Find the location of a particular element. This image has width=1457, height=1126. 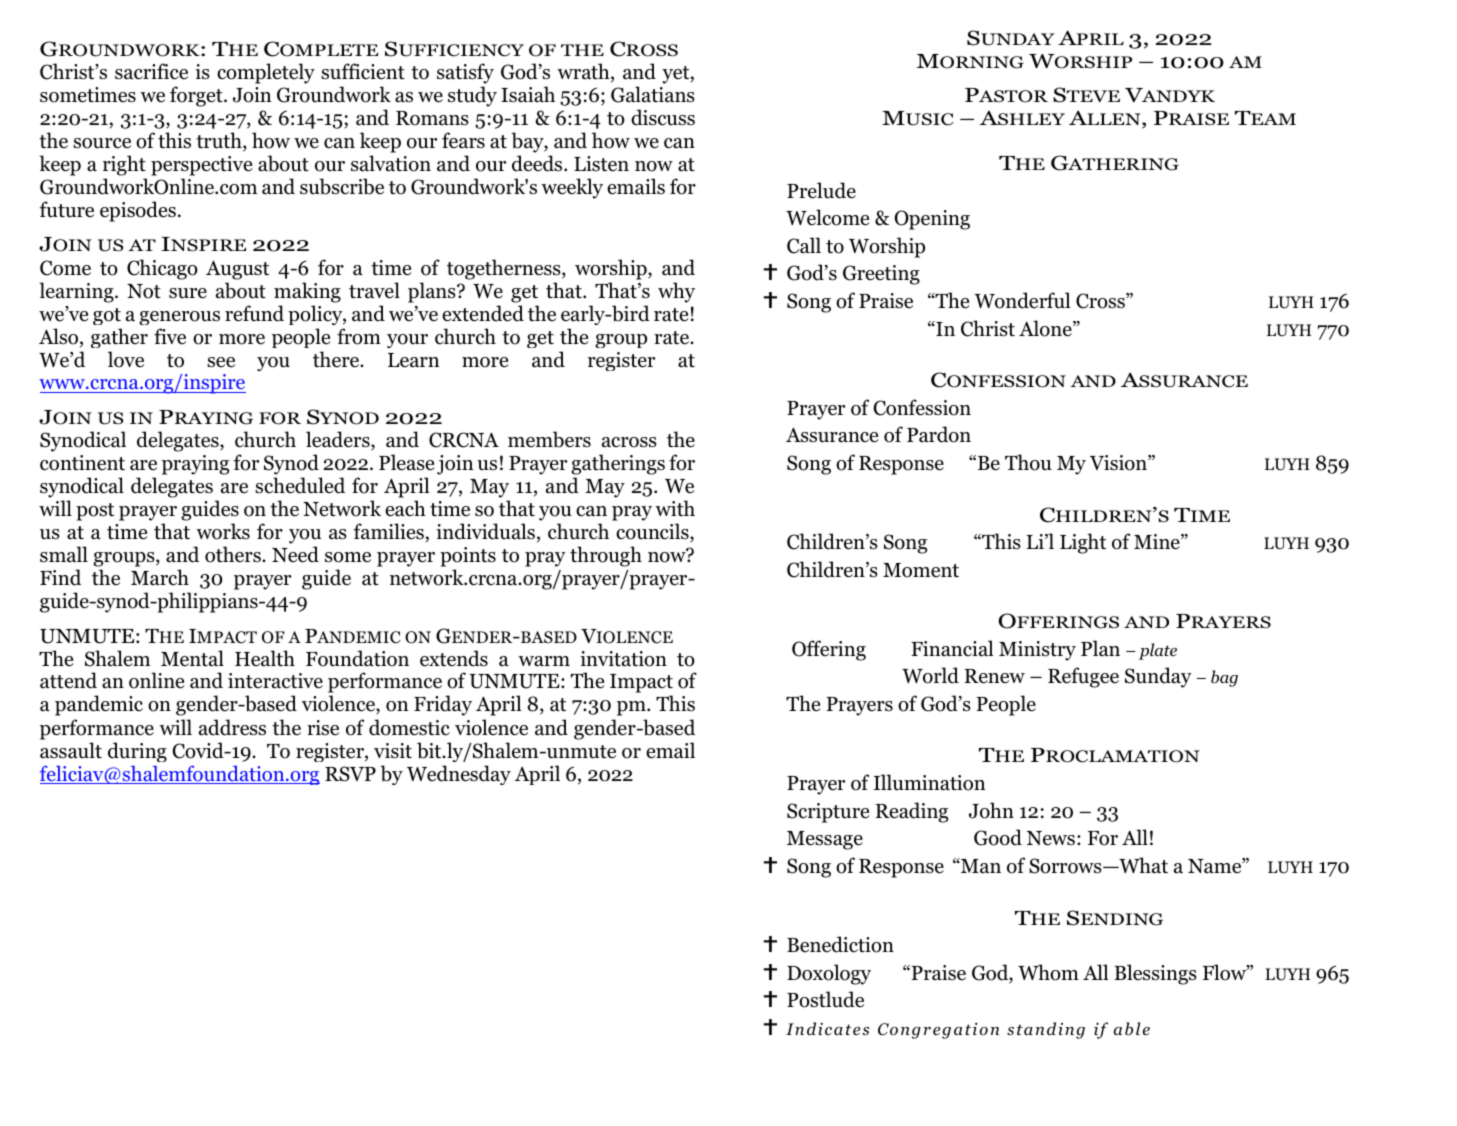

RSVP is located at coordinates (350, 774).
